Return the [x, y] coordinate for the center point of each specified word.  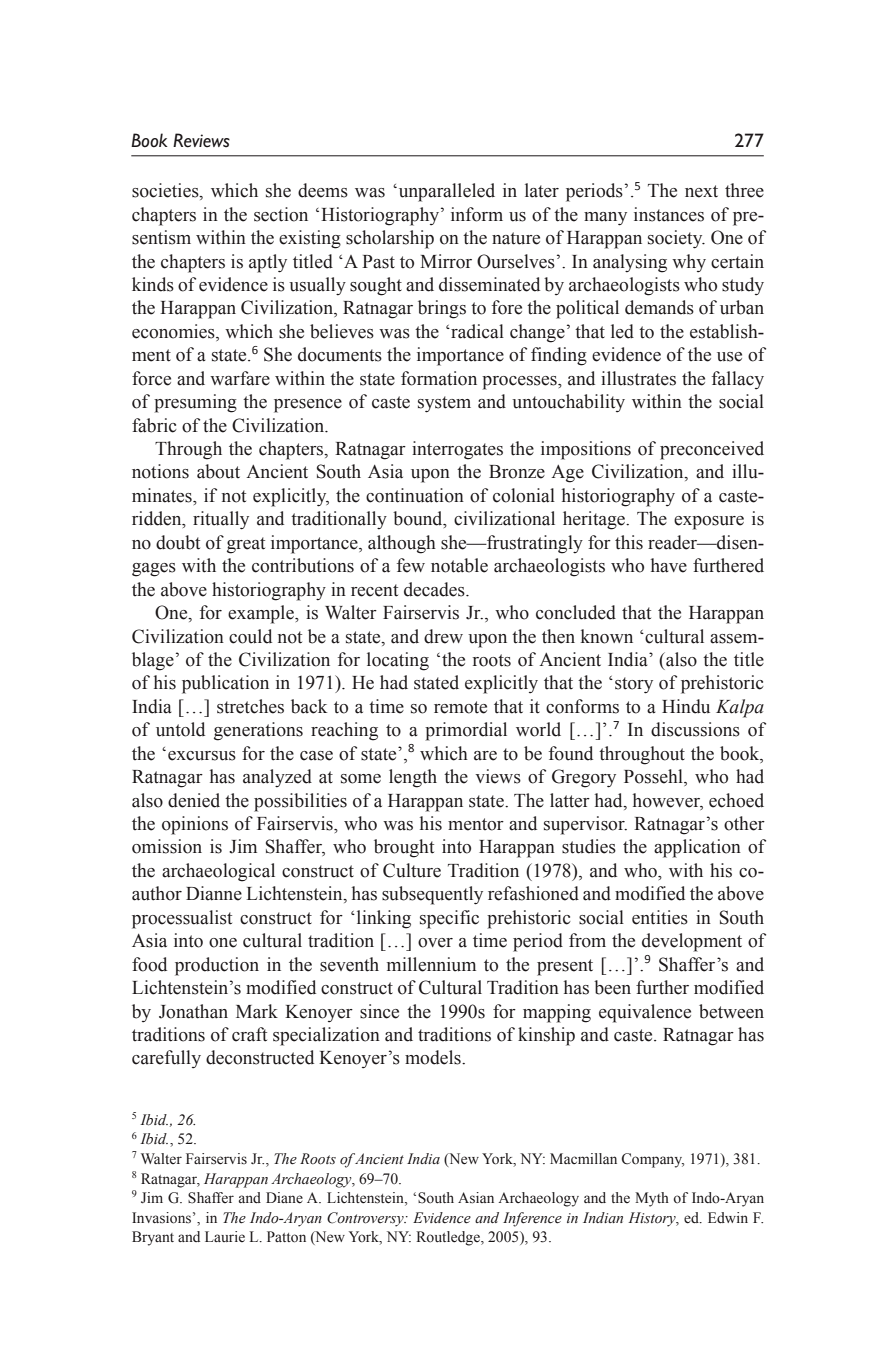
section [281, 214]
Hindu [686, 706]
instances [669, 214]
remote [460, 707]
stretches [250, 706]
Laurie [225, 1236]
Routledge [449, 1238]
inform [477, 214]
